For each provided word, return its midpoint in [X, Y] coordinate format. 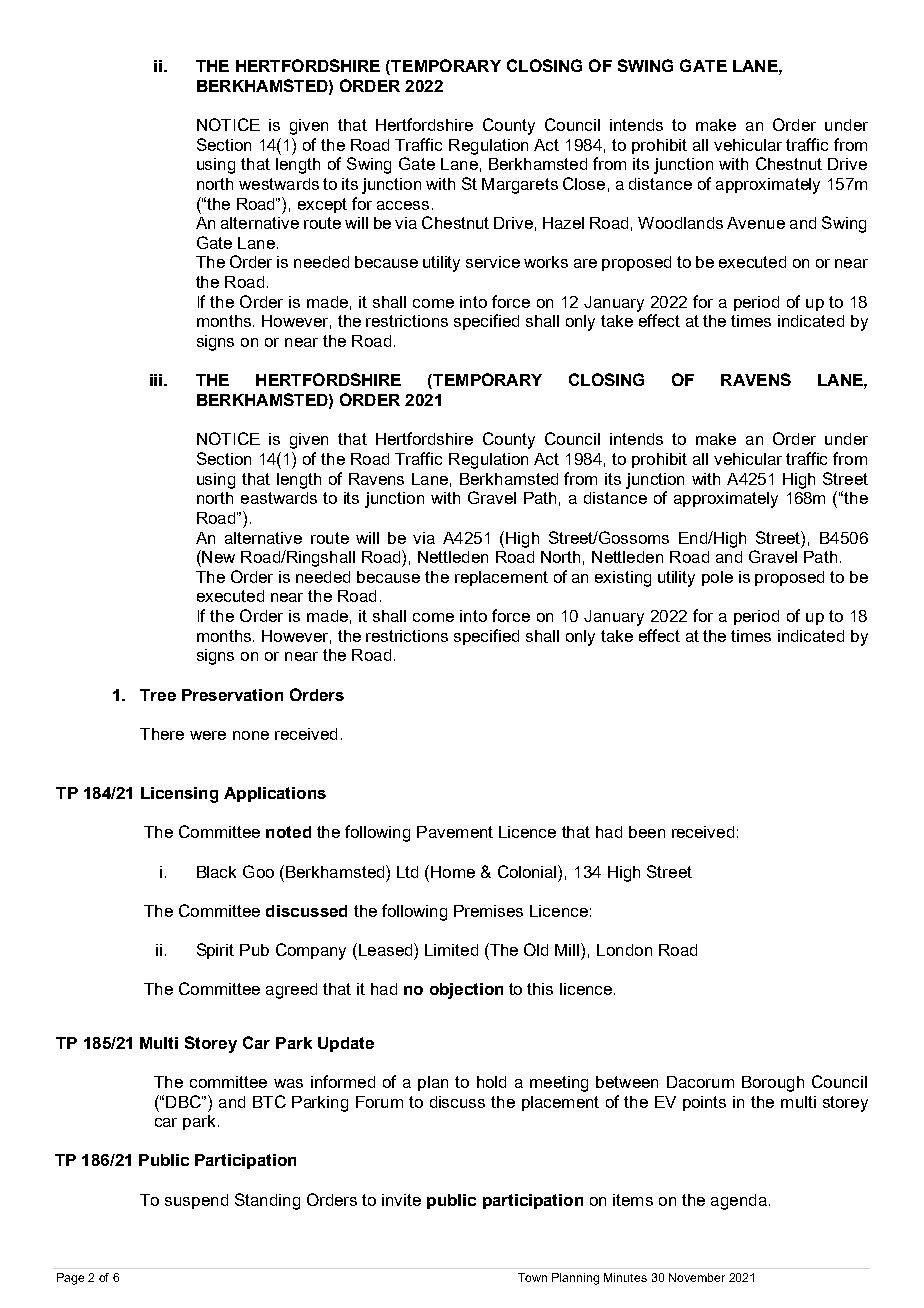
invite [401, 1200]
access [403, 205]
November [697, 1277]
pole [717, 578]
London [624, 950]
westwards [279, 184]
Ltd [407, 872]
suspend [196, 1201]
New [217, 556]
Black [216, 872]
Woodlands [680, 223]
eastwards [279, 498]
